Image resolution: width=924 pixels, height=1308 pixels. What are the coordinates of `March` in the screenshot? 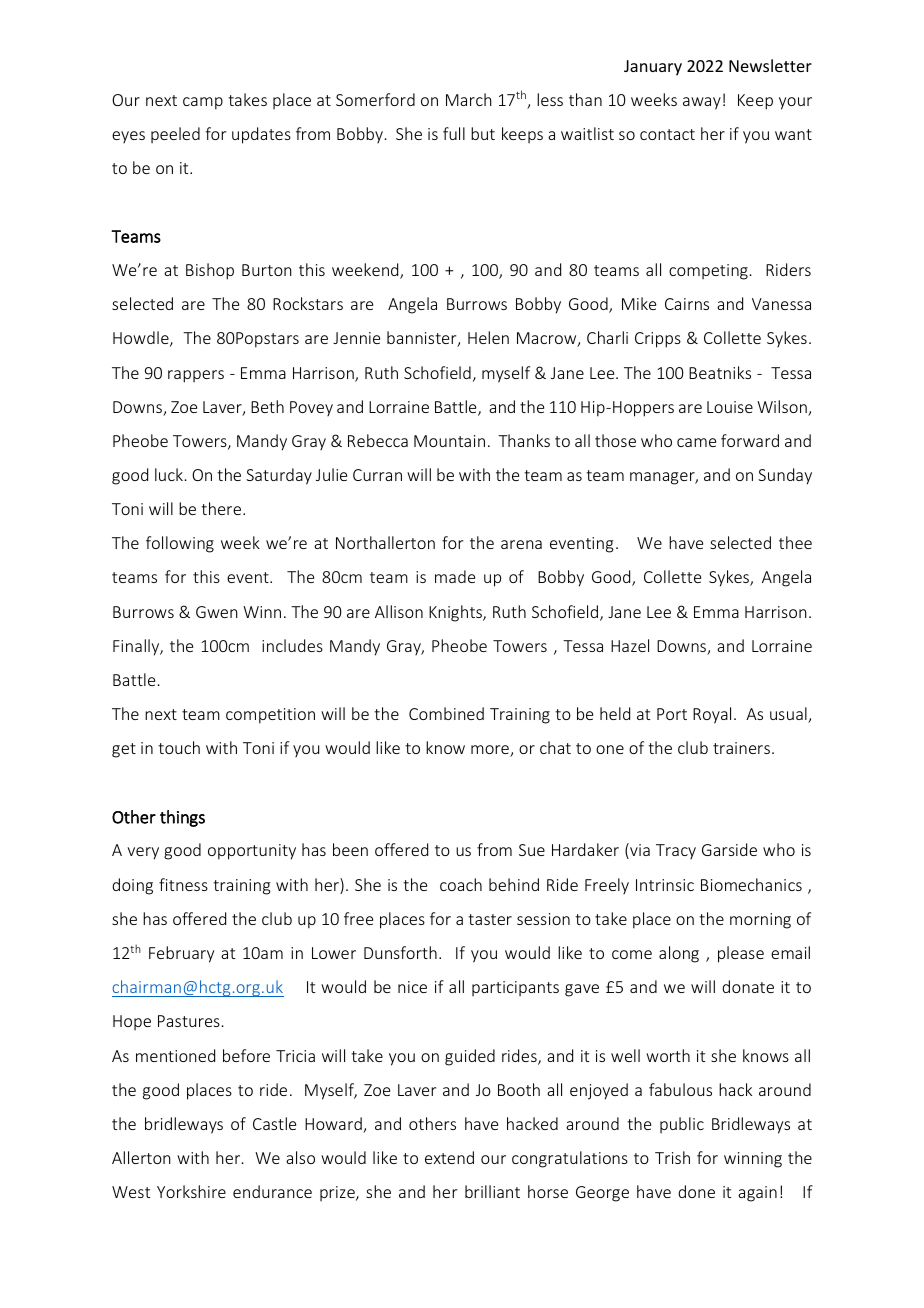 It's located at (469, 99).
